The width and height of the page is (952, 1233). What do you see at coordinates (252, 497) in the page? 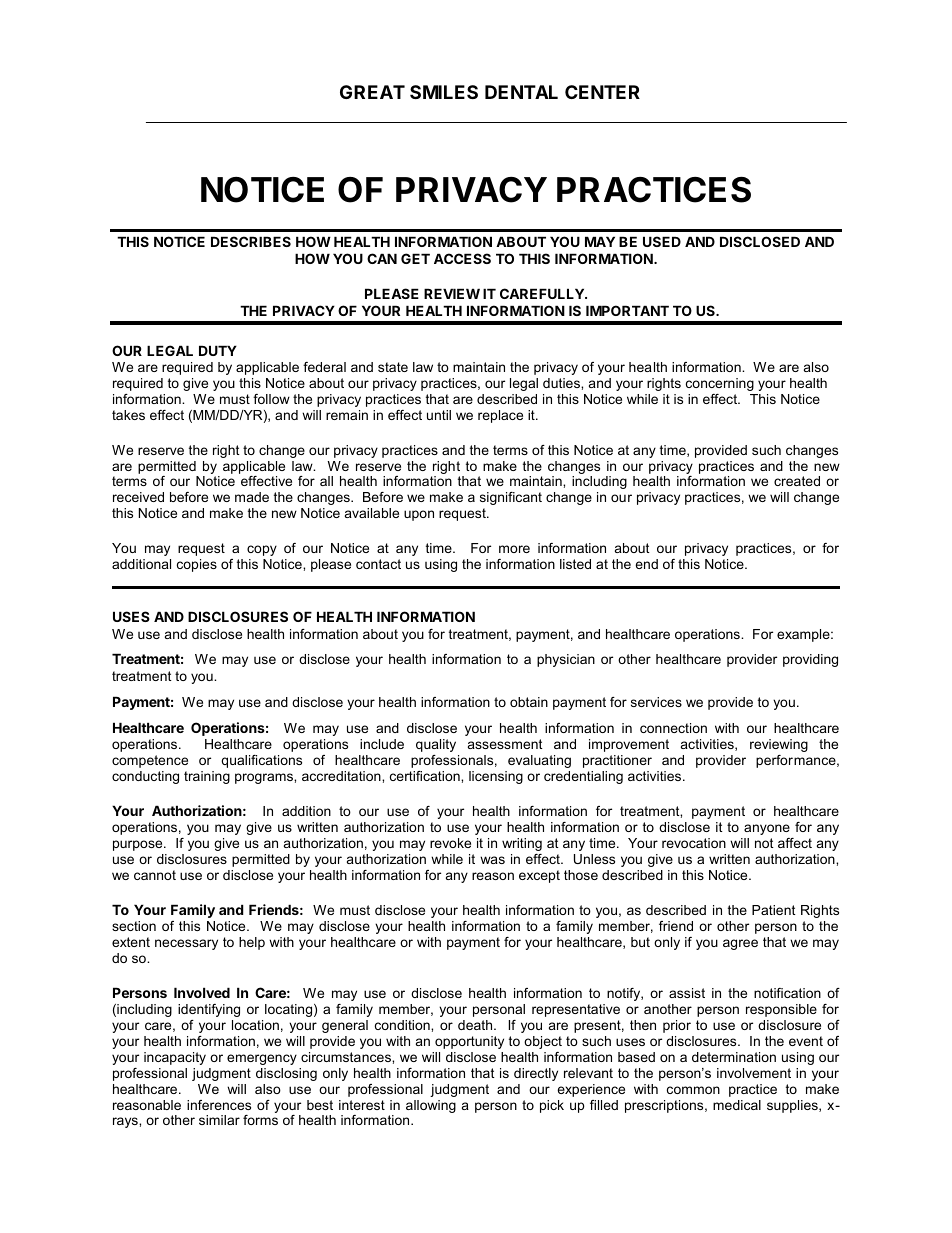
I see `made` at bounding box center [252, 497].
